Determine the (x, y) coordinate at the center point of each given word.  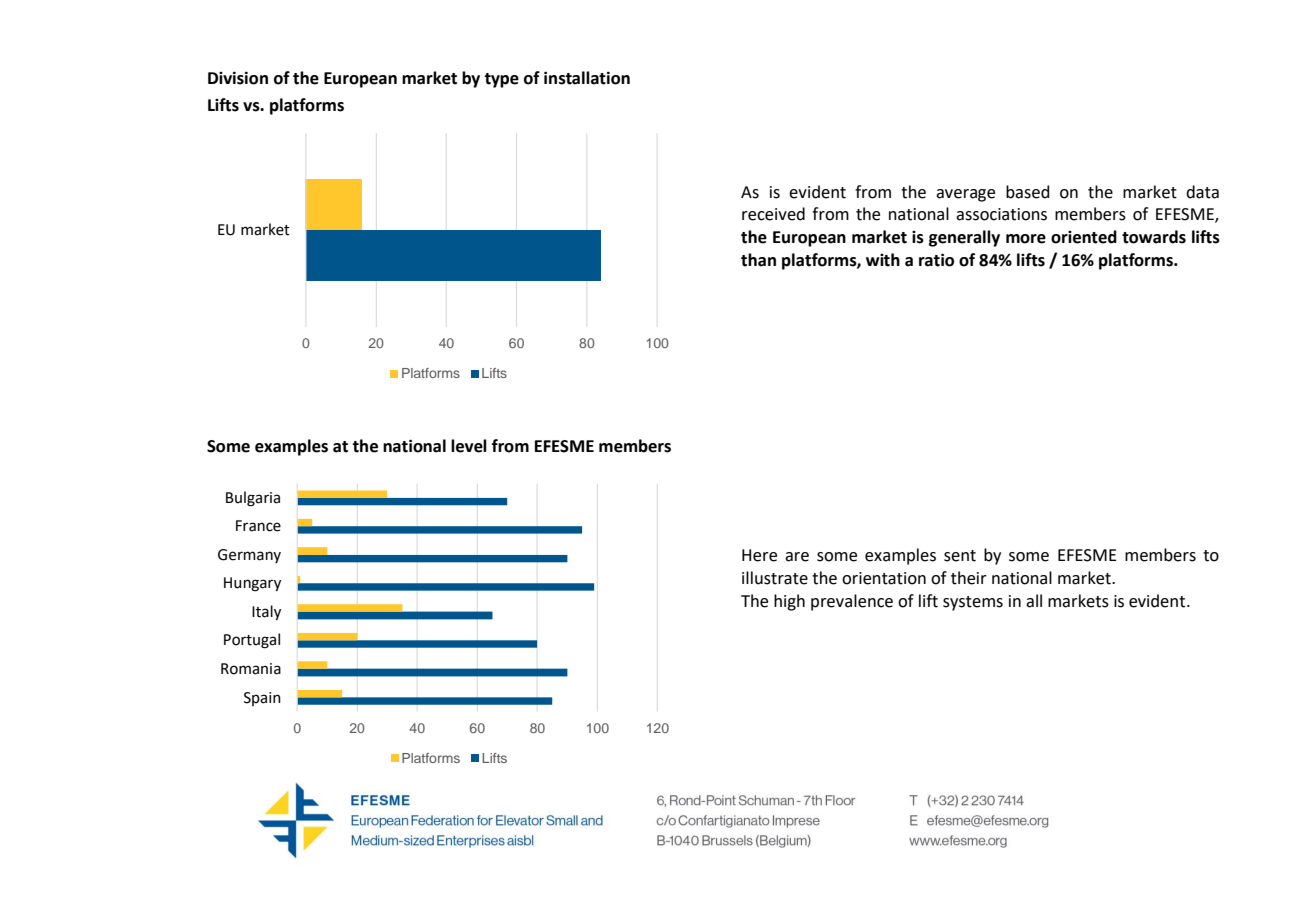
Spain (262, 699)
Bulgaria (253, 499)
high (789, 602)
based (1028, 192)
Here (759, 555)
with (883, 260)
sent (960, 556)
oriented (1084, 237)
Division (238, 78)
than (758, 260)
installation (587, 78)
